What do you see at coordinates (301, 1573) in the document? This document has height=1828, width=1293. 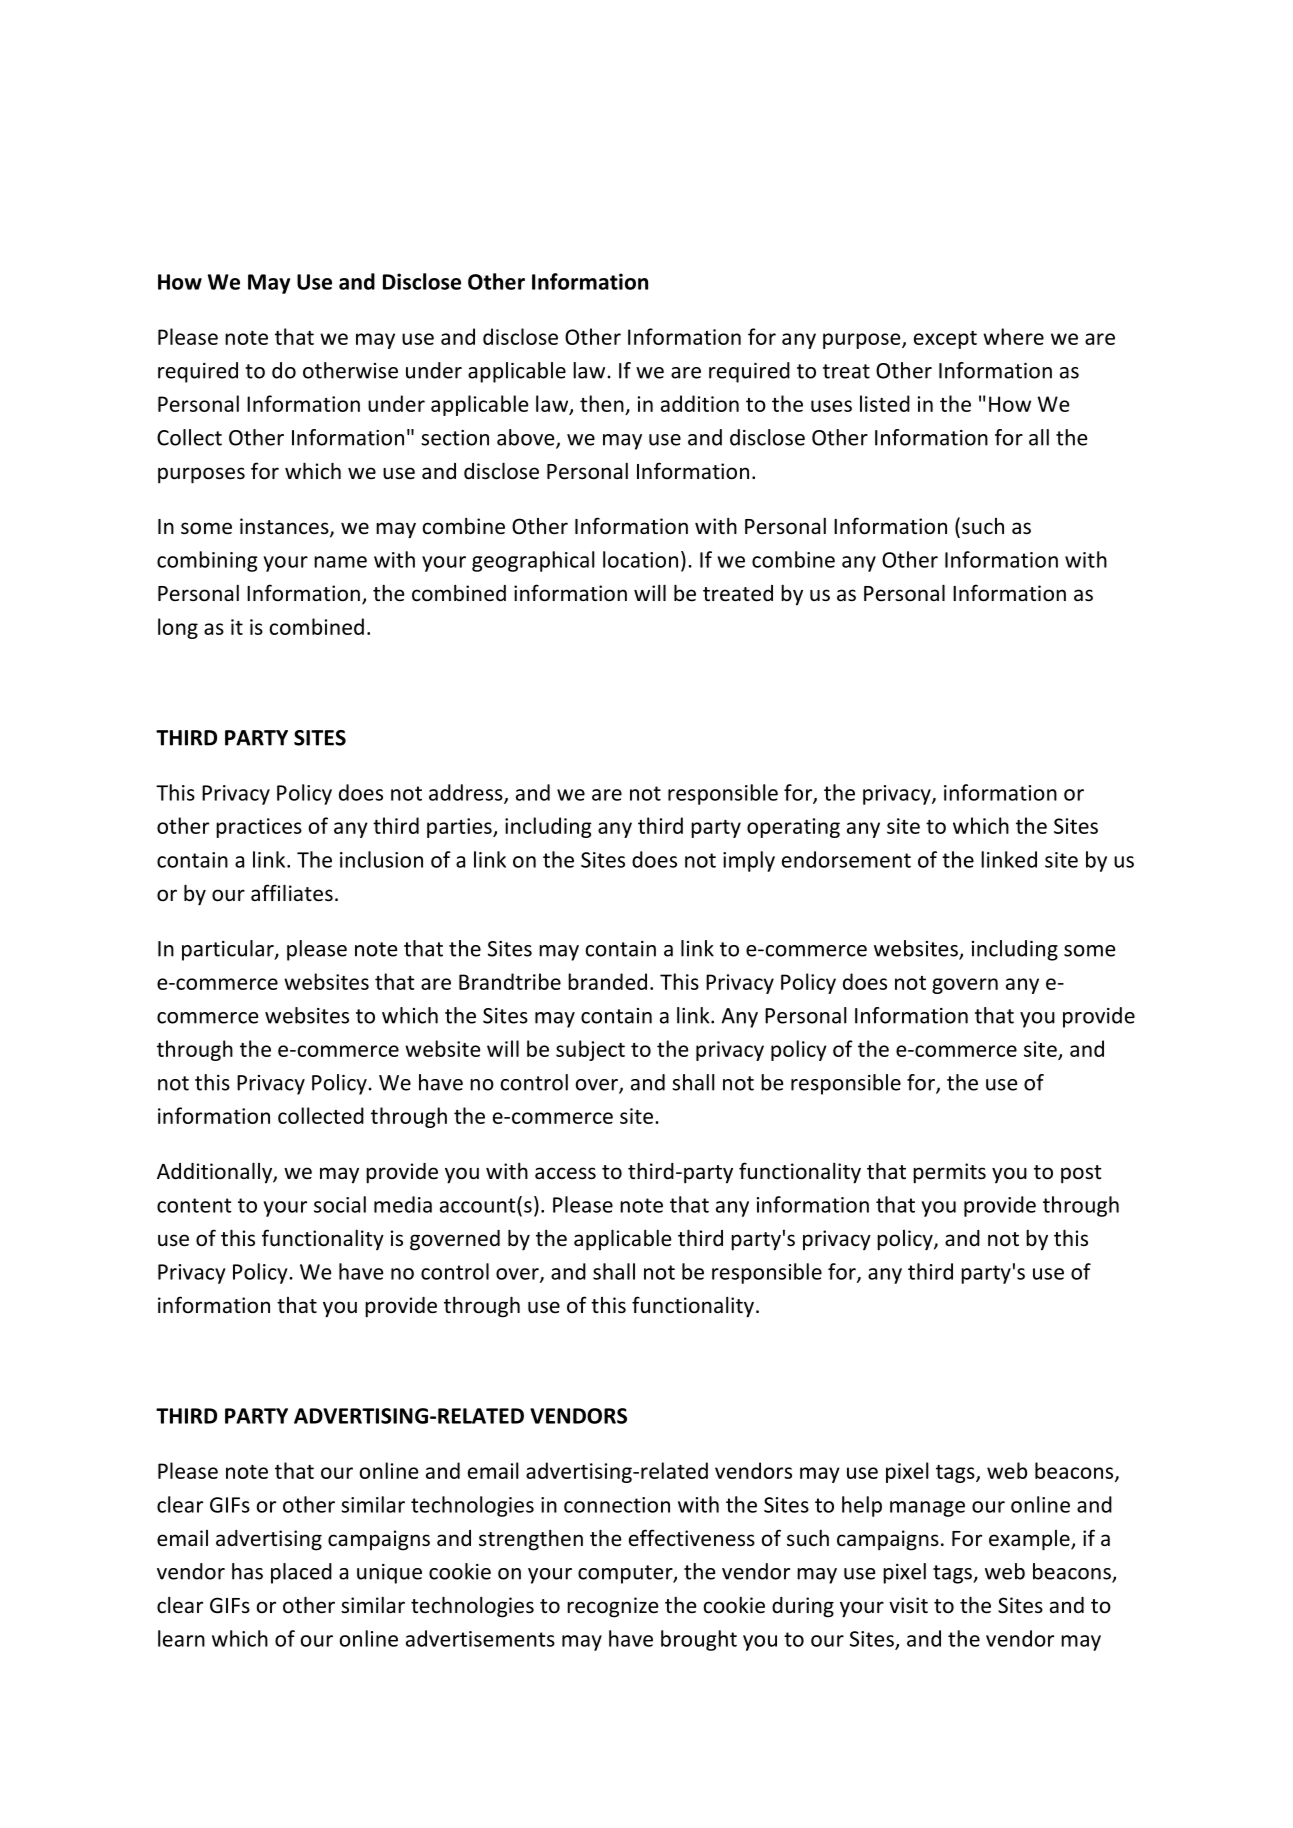 I see `placed` at bounding box center [301, 1573].
